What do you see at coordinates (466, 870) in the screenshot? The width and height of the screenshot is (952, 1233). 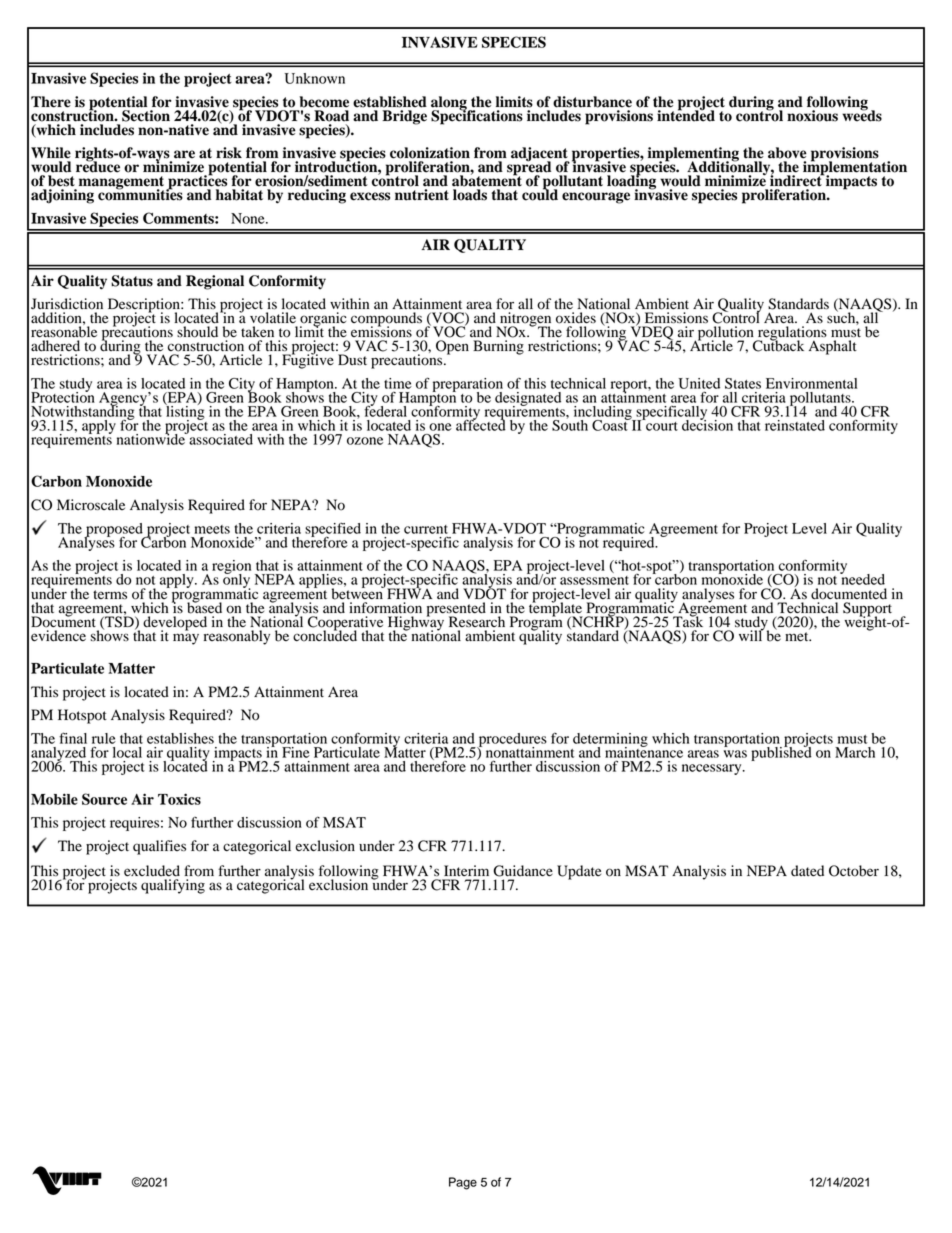 I see `Interim` at bounding box center [466, 870].
